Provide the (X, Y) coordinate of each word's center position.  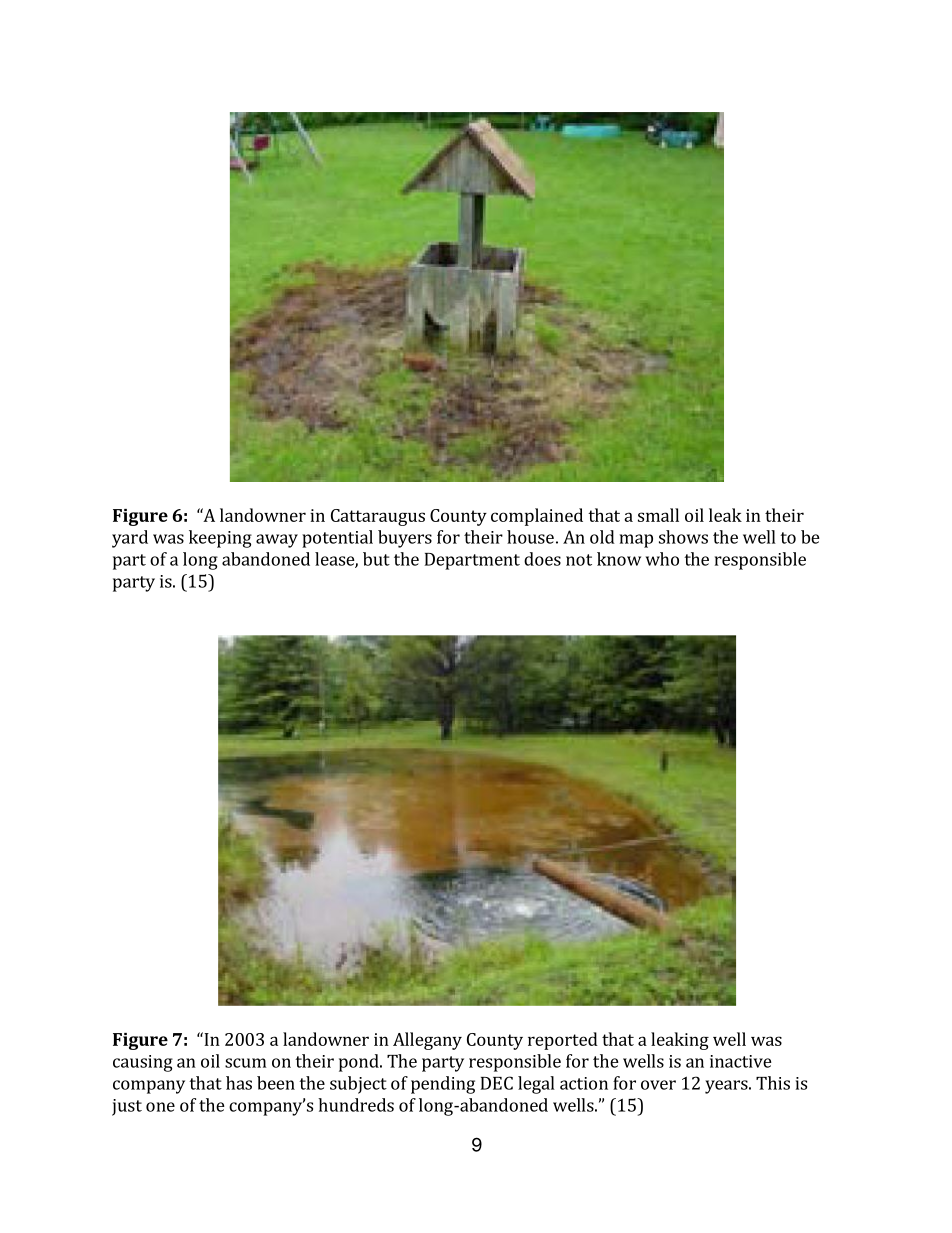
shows (683, 537)
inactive (741, 1061)
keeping (220, 539)
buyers (405, 539)
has (239, 1083)
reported (563, 1041)
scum (245, 1063)
